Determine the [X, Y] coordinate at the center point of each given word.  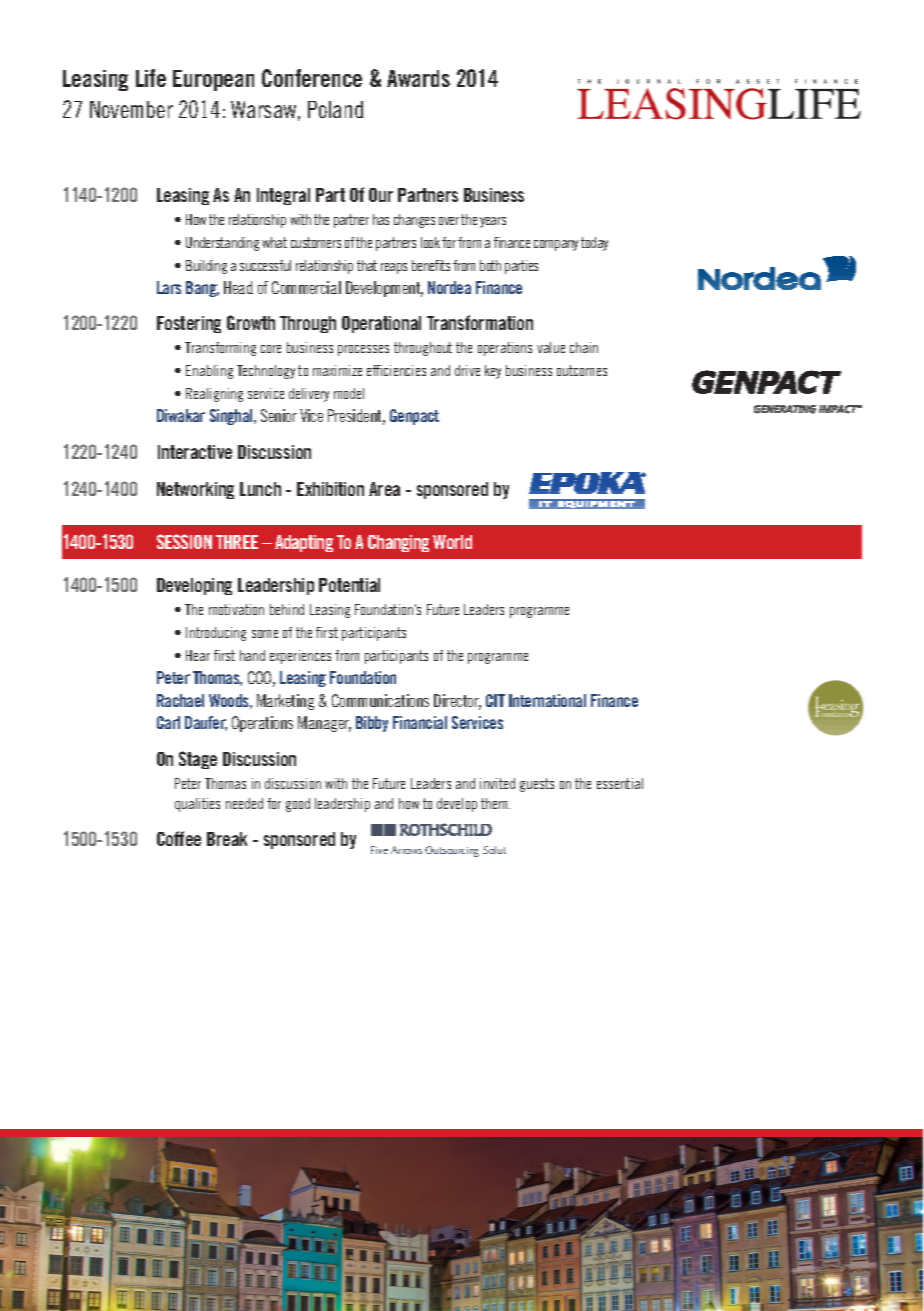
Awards [418, 78]
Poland [335, 109]
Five [379, 850]
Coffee [179, 838]
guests [537, 785]
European [213, 80]
